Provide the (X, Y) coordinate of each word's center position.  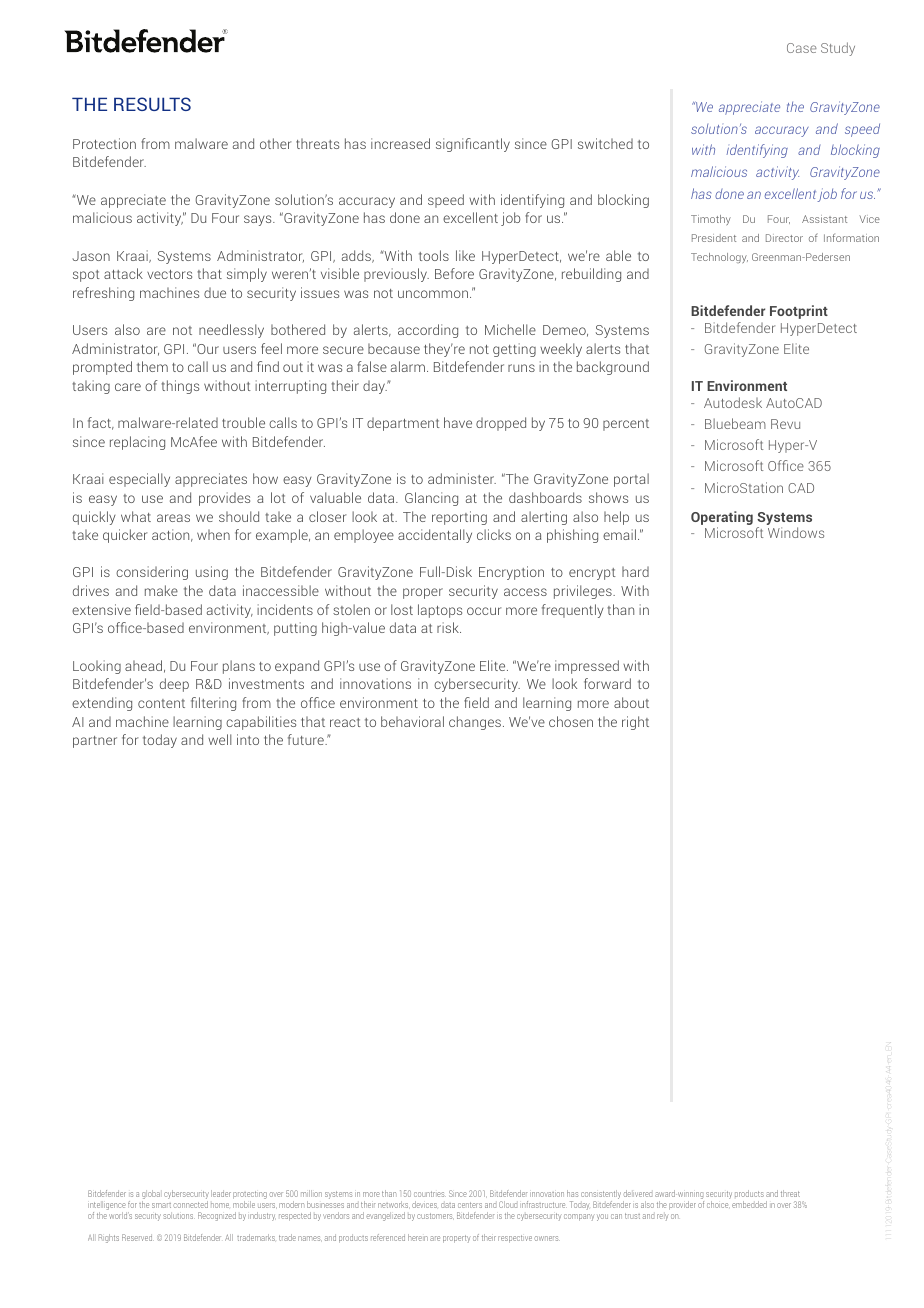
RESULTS (152, 104)
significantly (473, 145)
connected (190, 1204)
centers (470, 1205)
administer (462, 478)
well (219, 739)
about (631, 702)
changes (475, 723)
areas (173, 518)
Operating (722, 518)
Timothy (711, 220)
